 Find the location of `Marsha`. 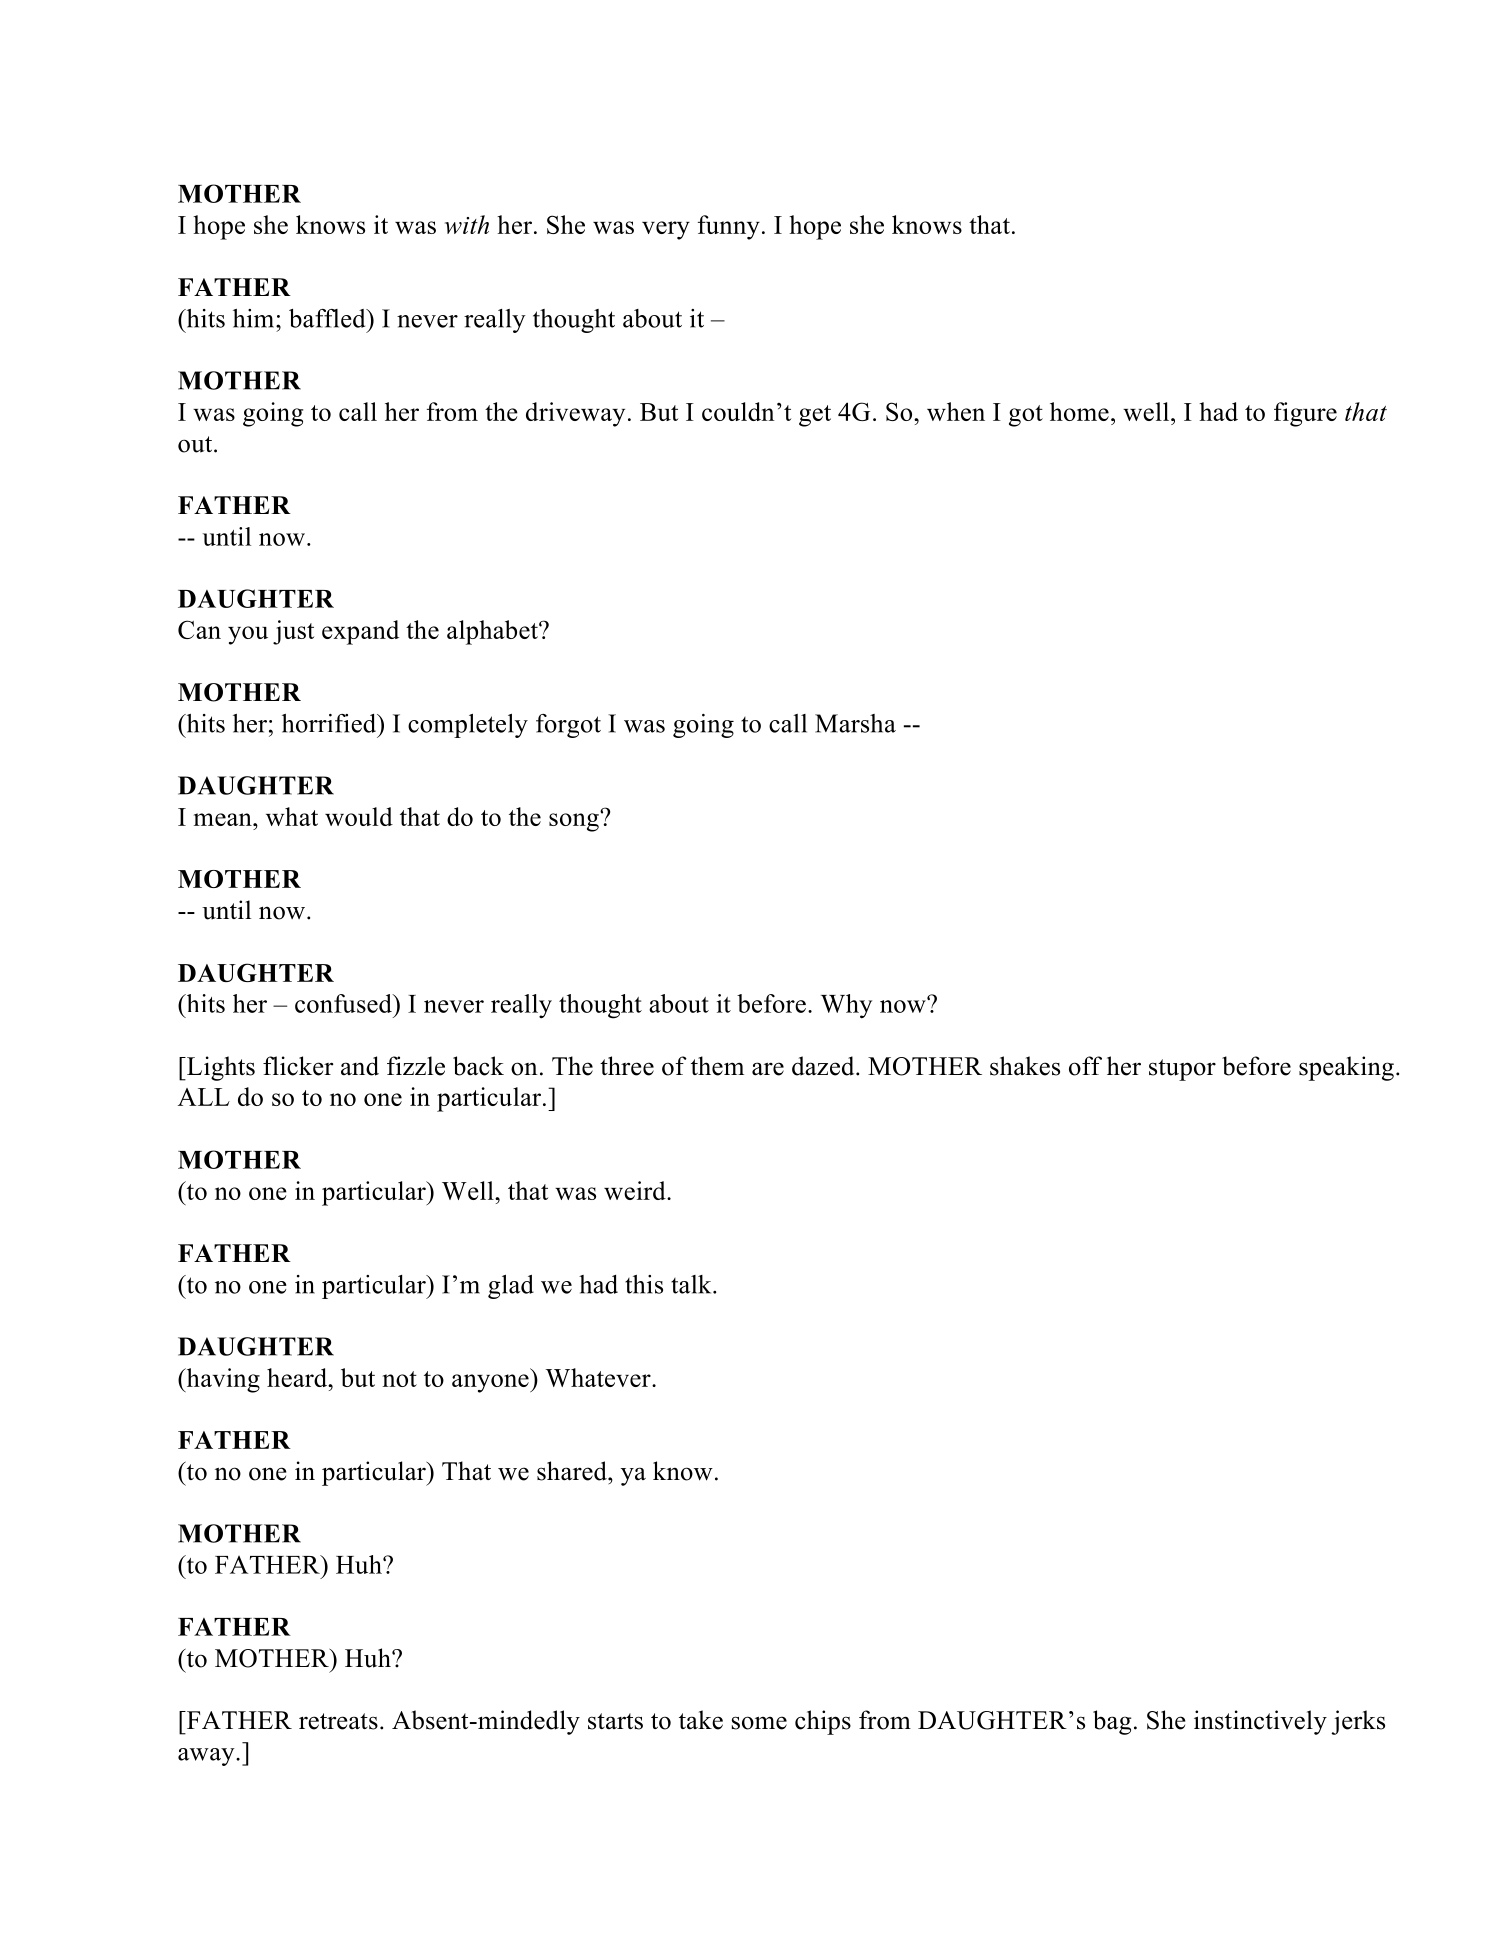

Marsha is located at coordinates (855, 723).
